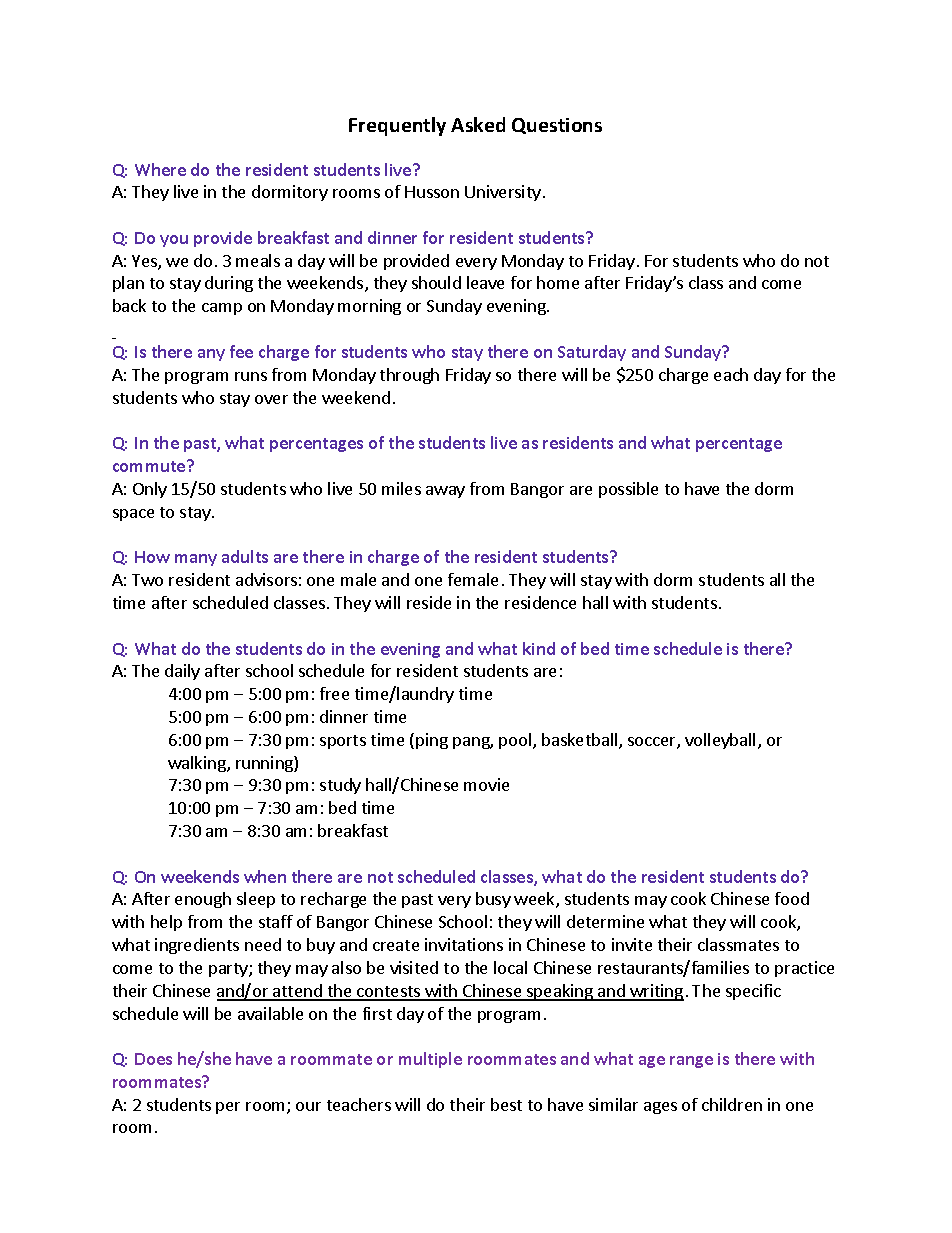  What do you see at coordinates (160, 169) in the screenshot?
I see `Where` at bounding box center [160, 169].
